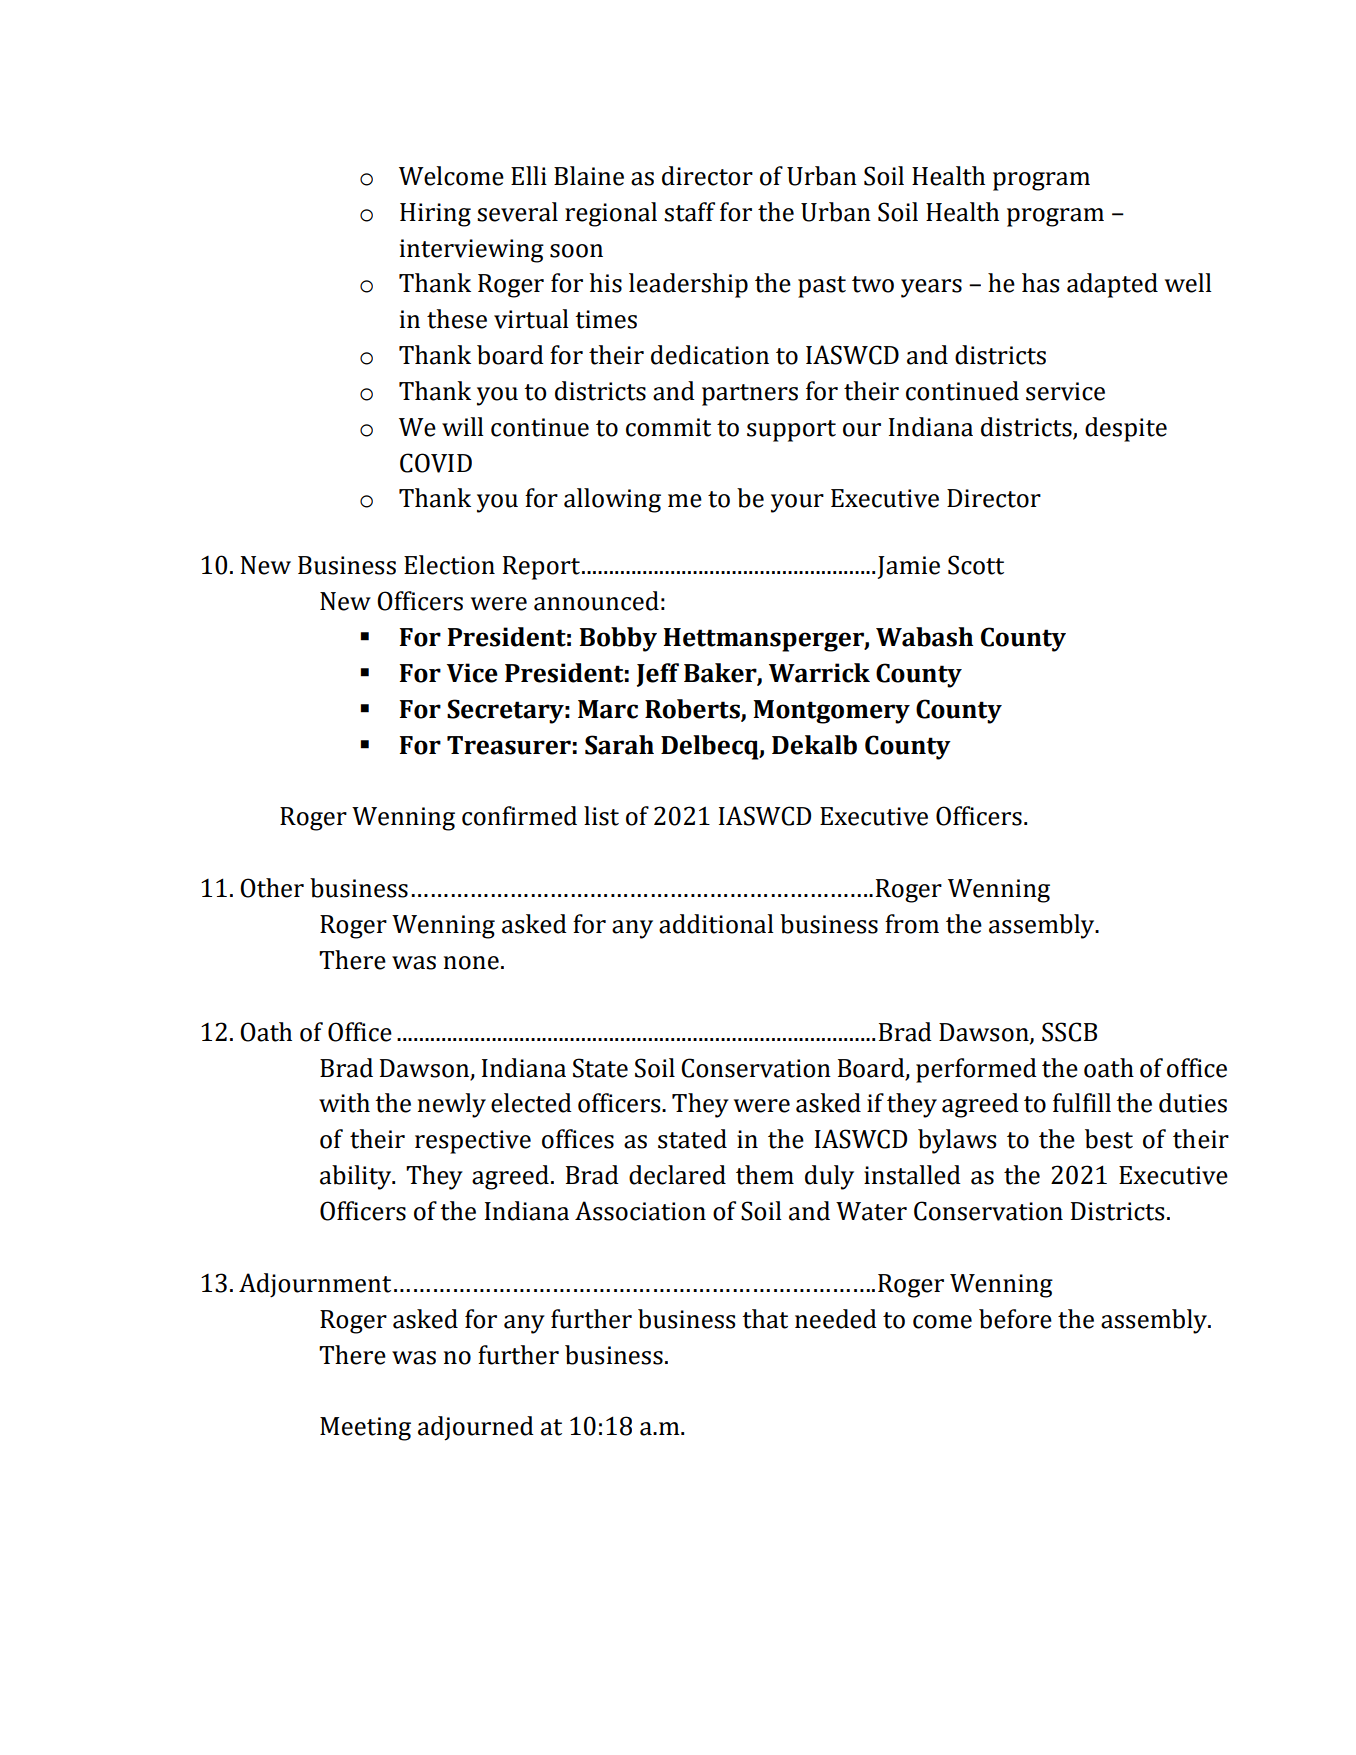  What do you see at coordinates (435, 215) in the document?
I see `Hiring` at bounding box center [435, 215].
